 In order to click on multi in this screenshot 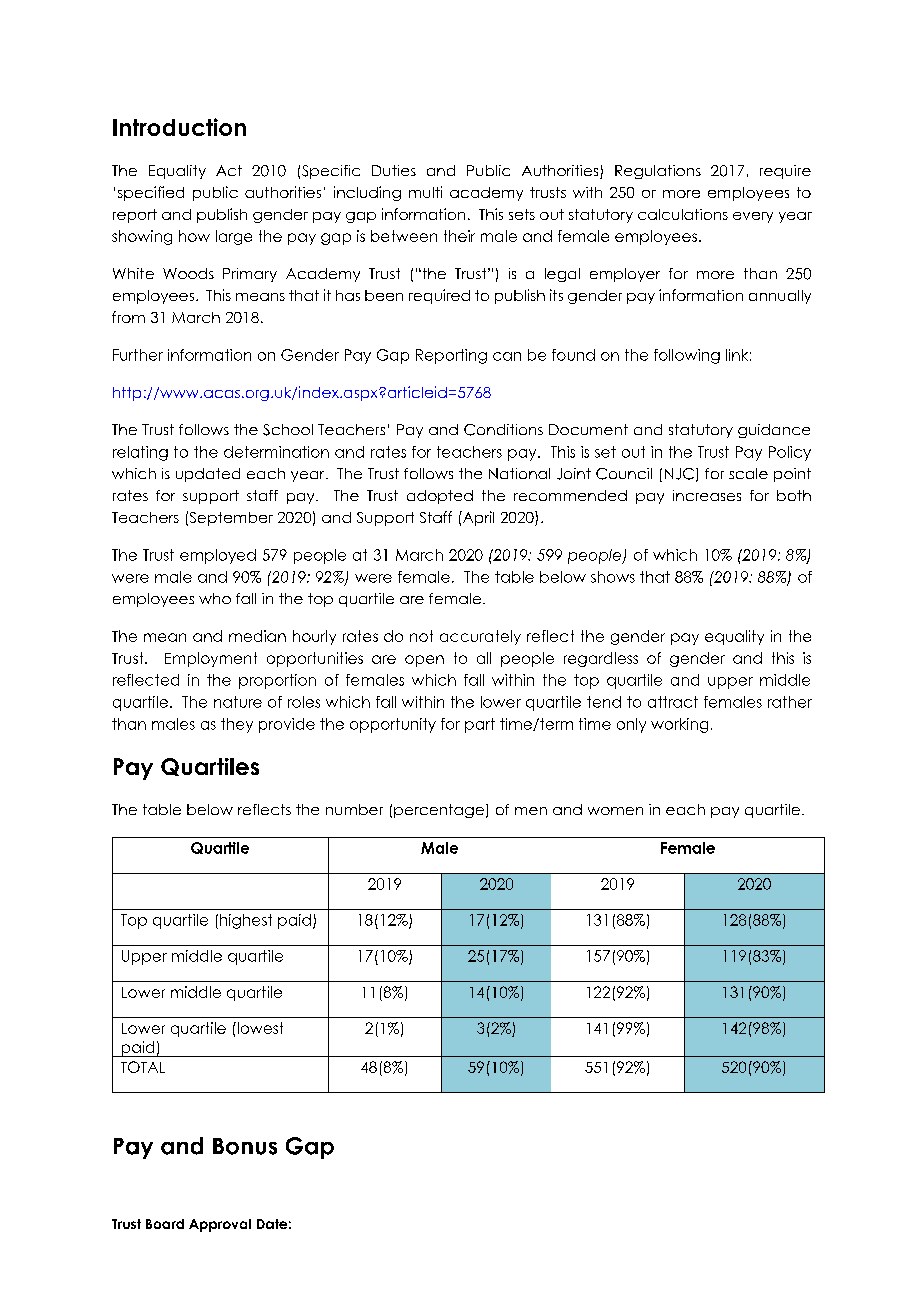, I will do `click(425, 192)`.
